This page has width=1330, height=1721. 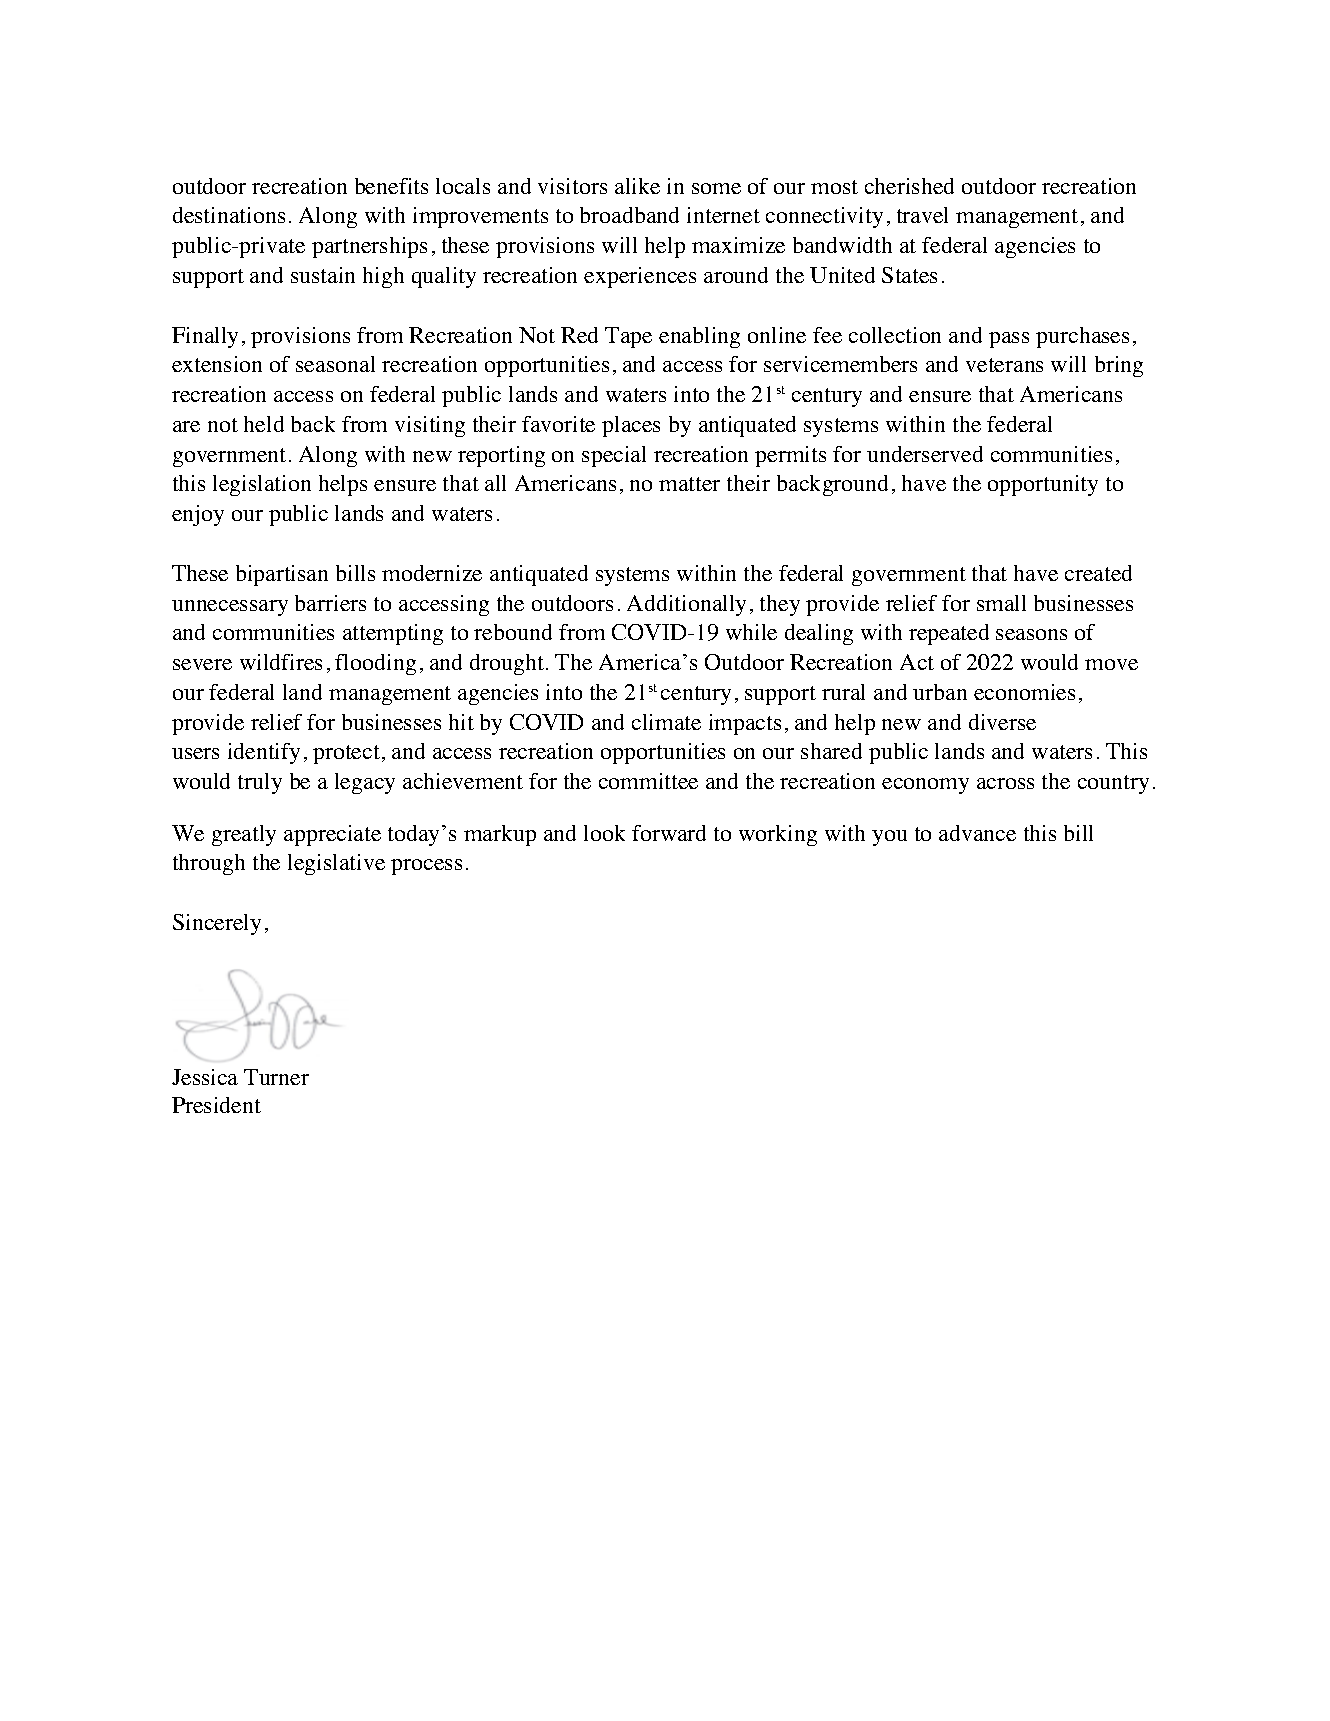 I want to click on President, so click(x=216, y=1105).
